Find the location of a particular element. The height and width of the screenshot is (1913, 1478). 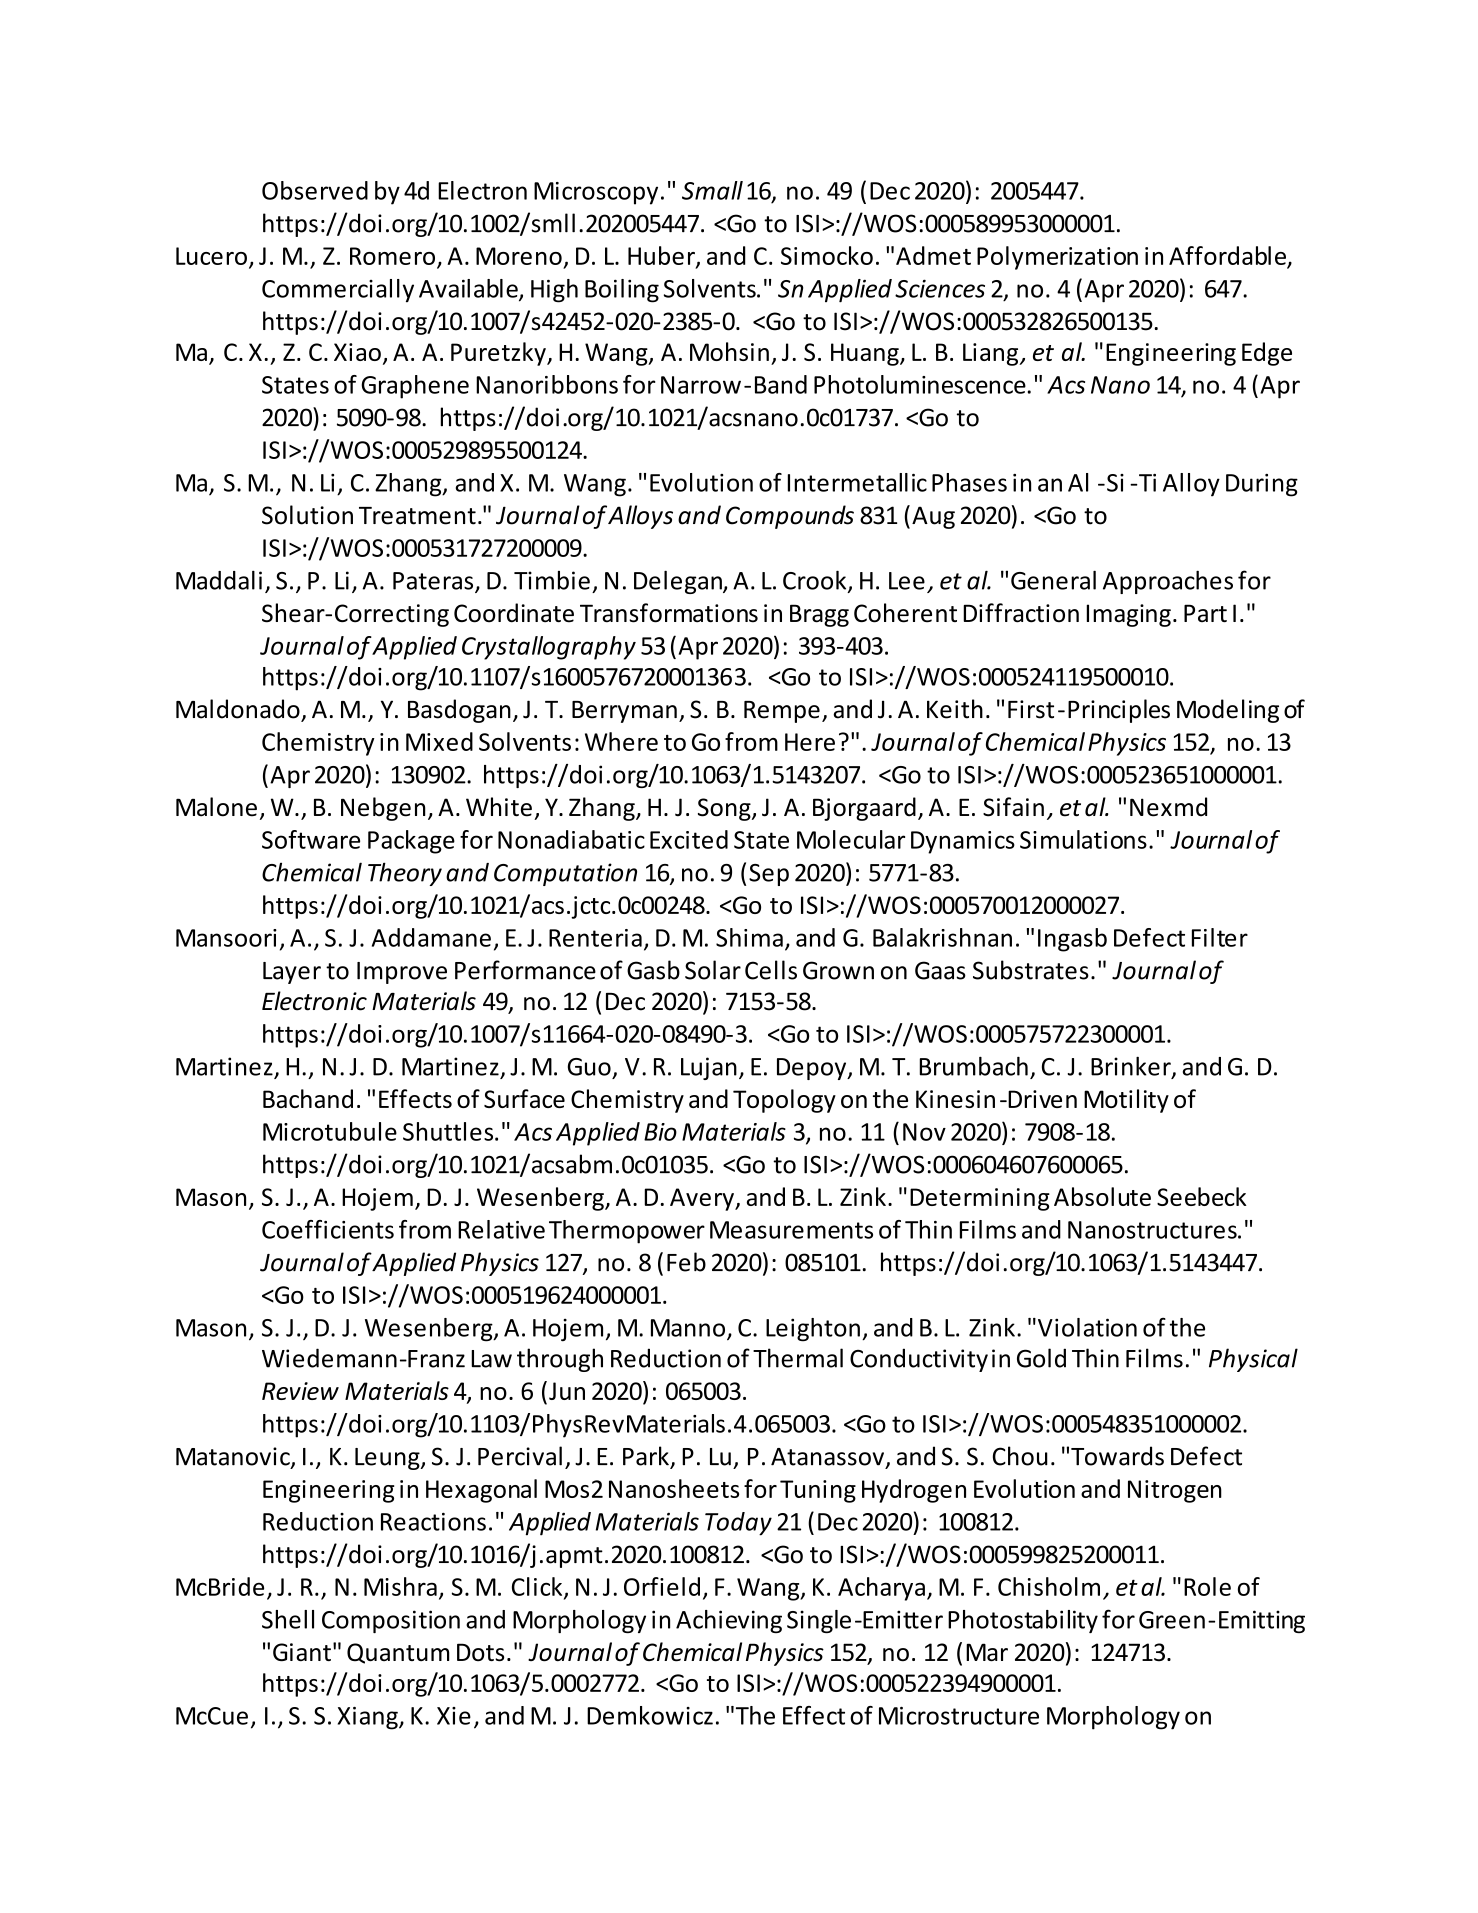

Role is located at coordinates (1207, 1586).
